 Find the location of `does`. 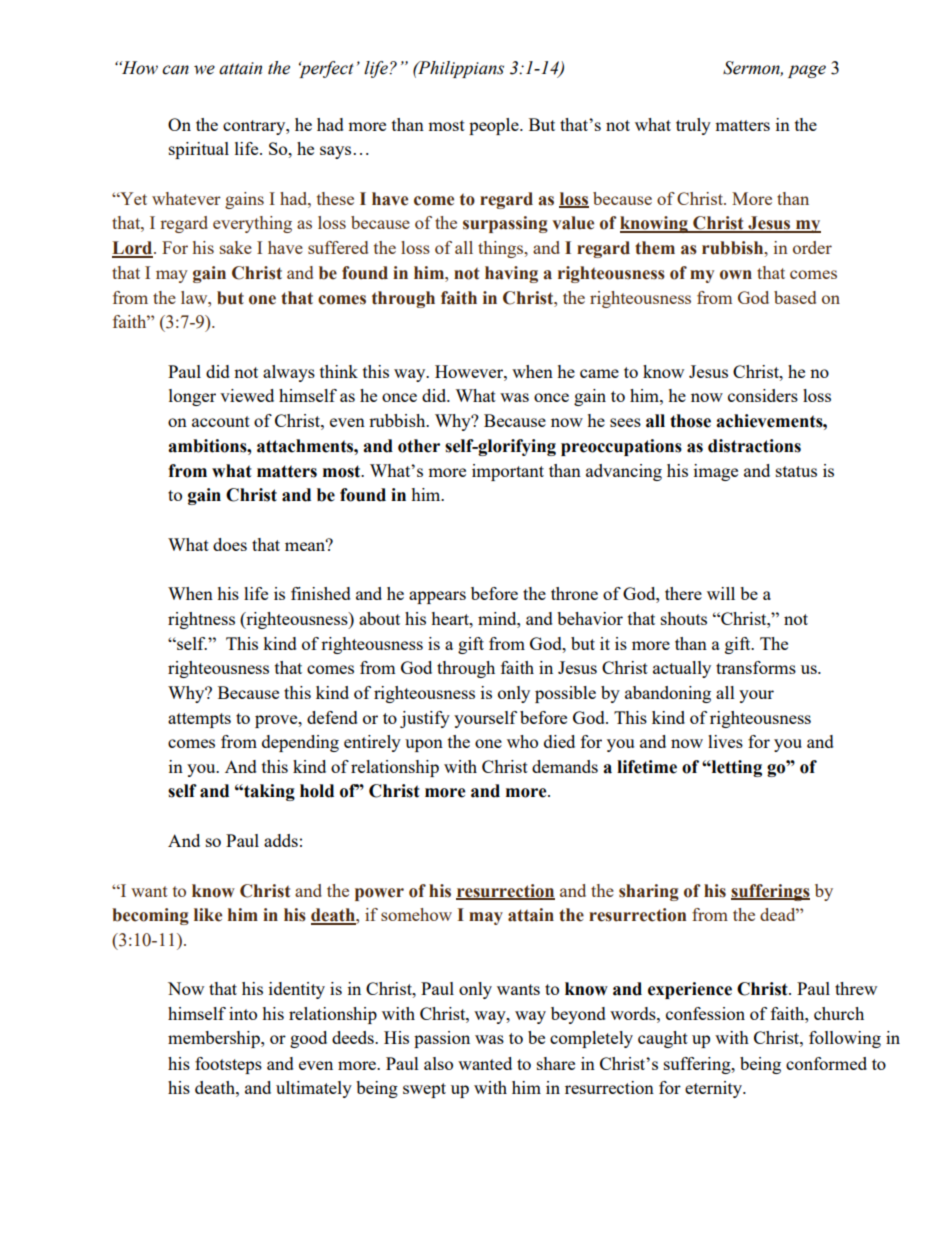

does is located at coordinates (230, 544).
